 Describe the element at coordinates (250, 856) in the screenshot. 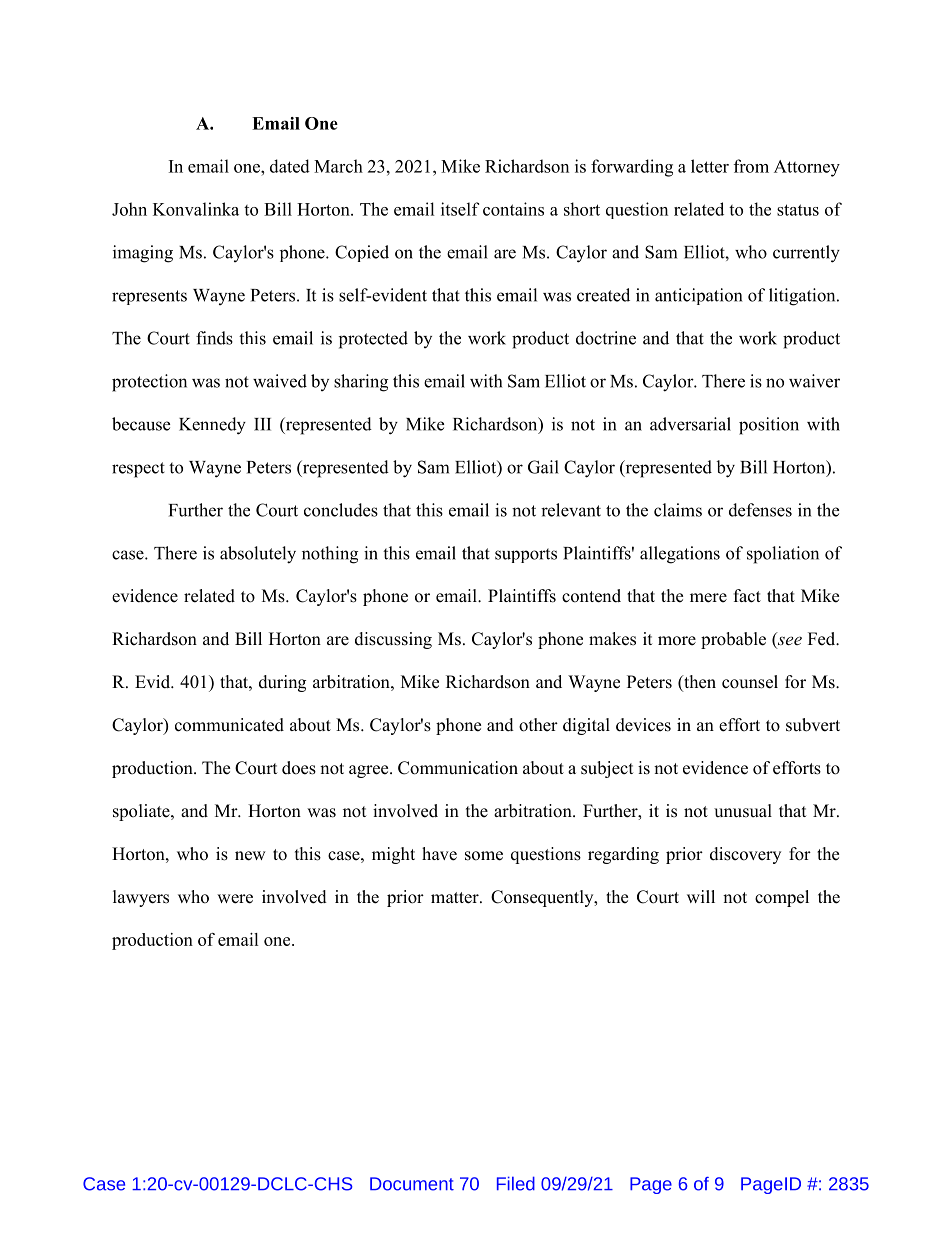

I see `new` at that location.
